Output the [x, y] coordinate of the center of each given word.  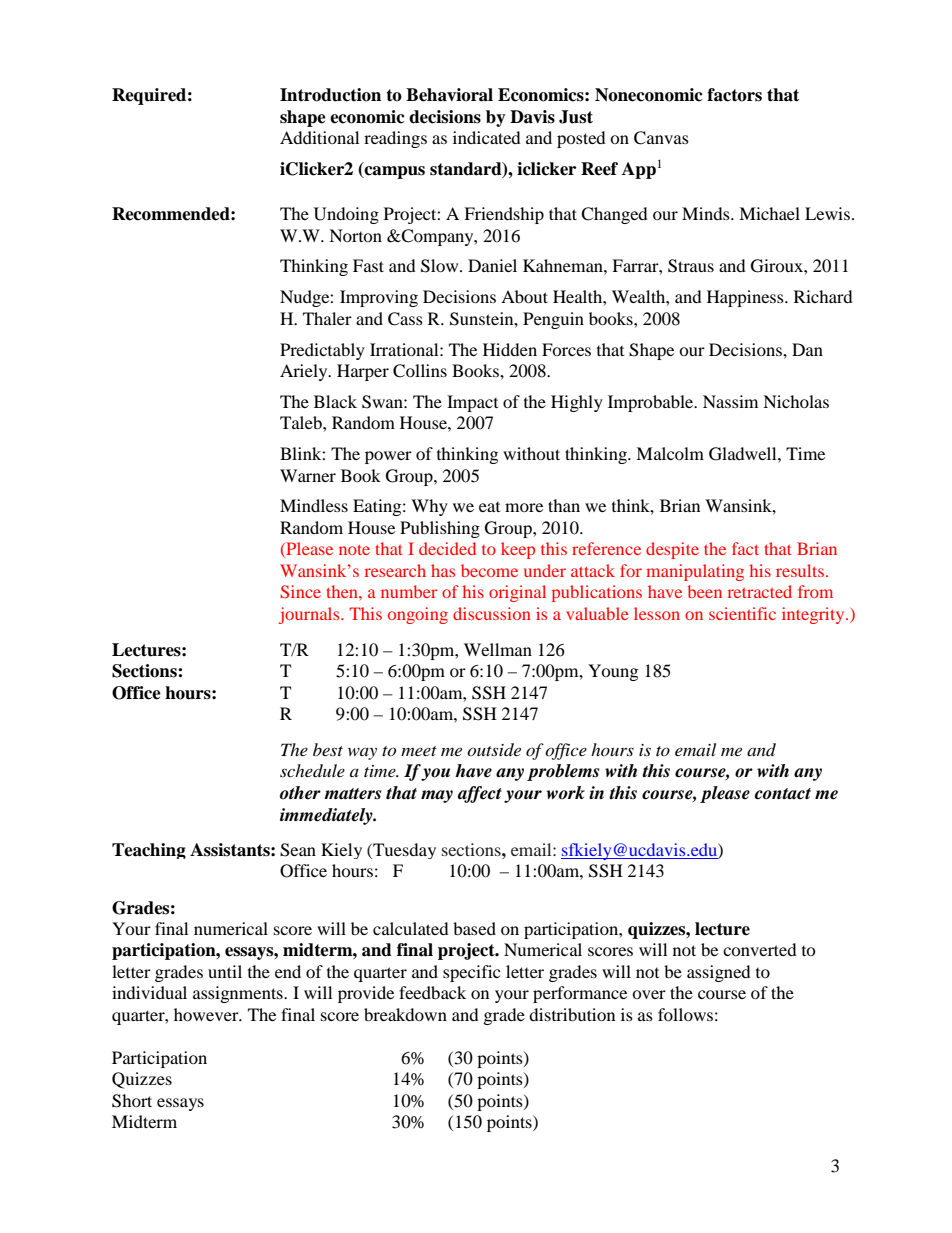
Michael [769, 213]
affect [480, 794]
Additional [319, 137]
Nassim [730, 401]
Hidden [510, 349]
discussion [492, 613]
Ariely [305, 372]
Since [300, 591]
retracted [760, 591]
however [207, 1014]
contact [783, 794]
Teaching [149, 851]
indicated [487, 137]
